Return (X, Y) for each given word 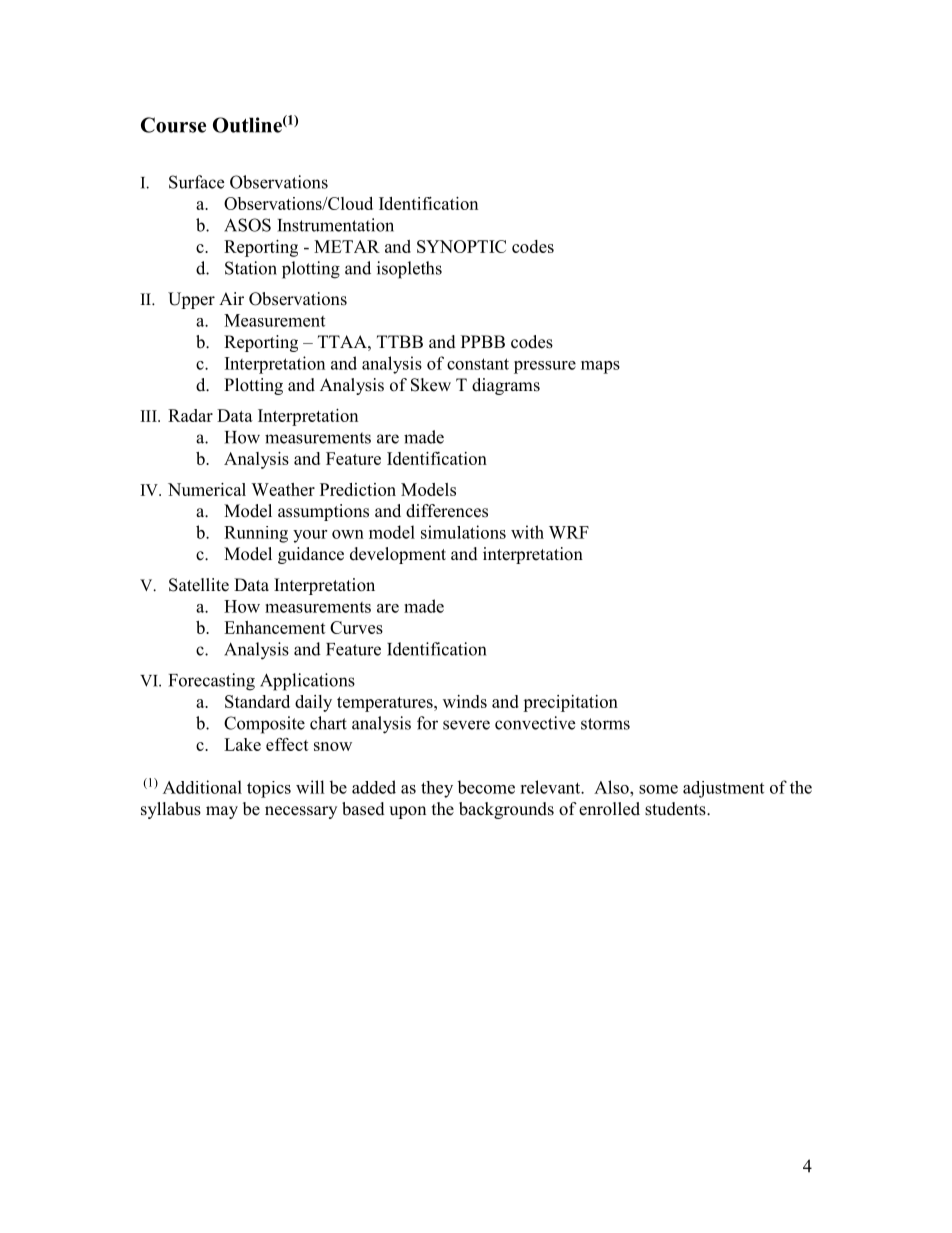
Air (231, 298)
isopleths (409, 270)
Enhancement (275, 627)
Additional (202, 787)
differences (447, 511)
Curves (356, 627)
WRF (569, 532)
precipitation (570, 703)
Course (173, 125)
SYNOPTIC (461, 246)
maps (600, 367)
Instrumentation (335, 225)
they (437, 789)
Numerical (207, 489)
